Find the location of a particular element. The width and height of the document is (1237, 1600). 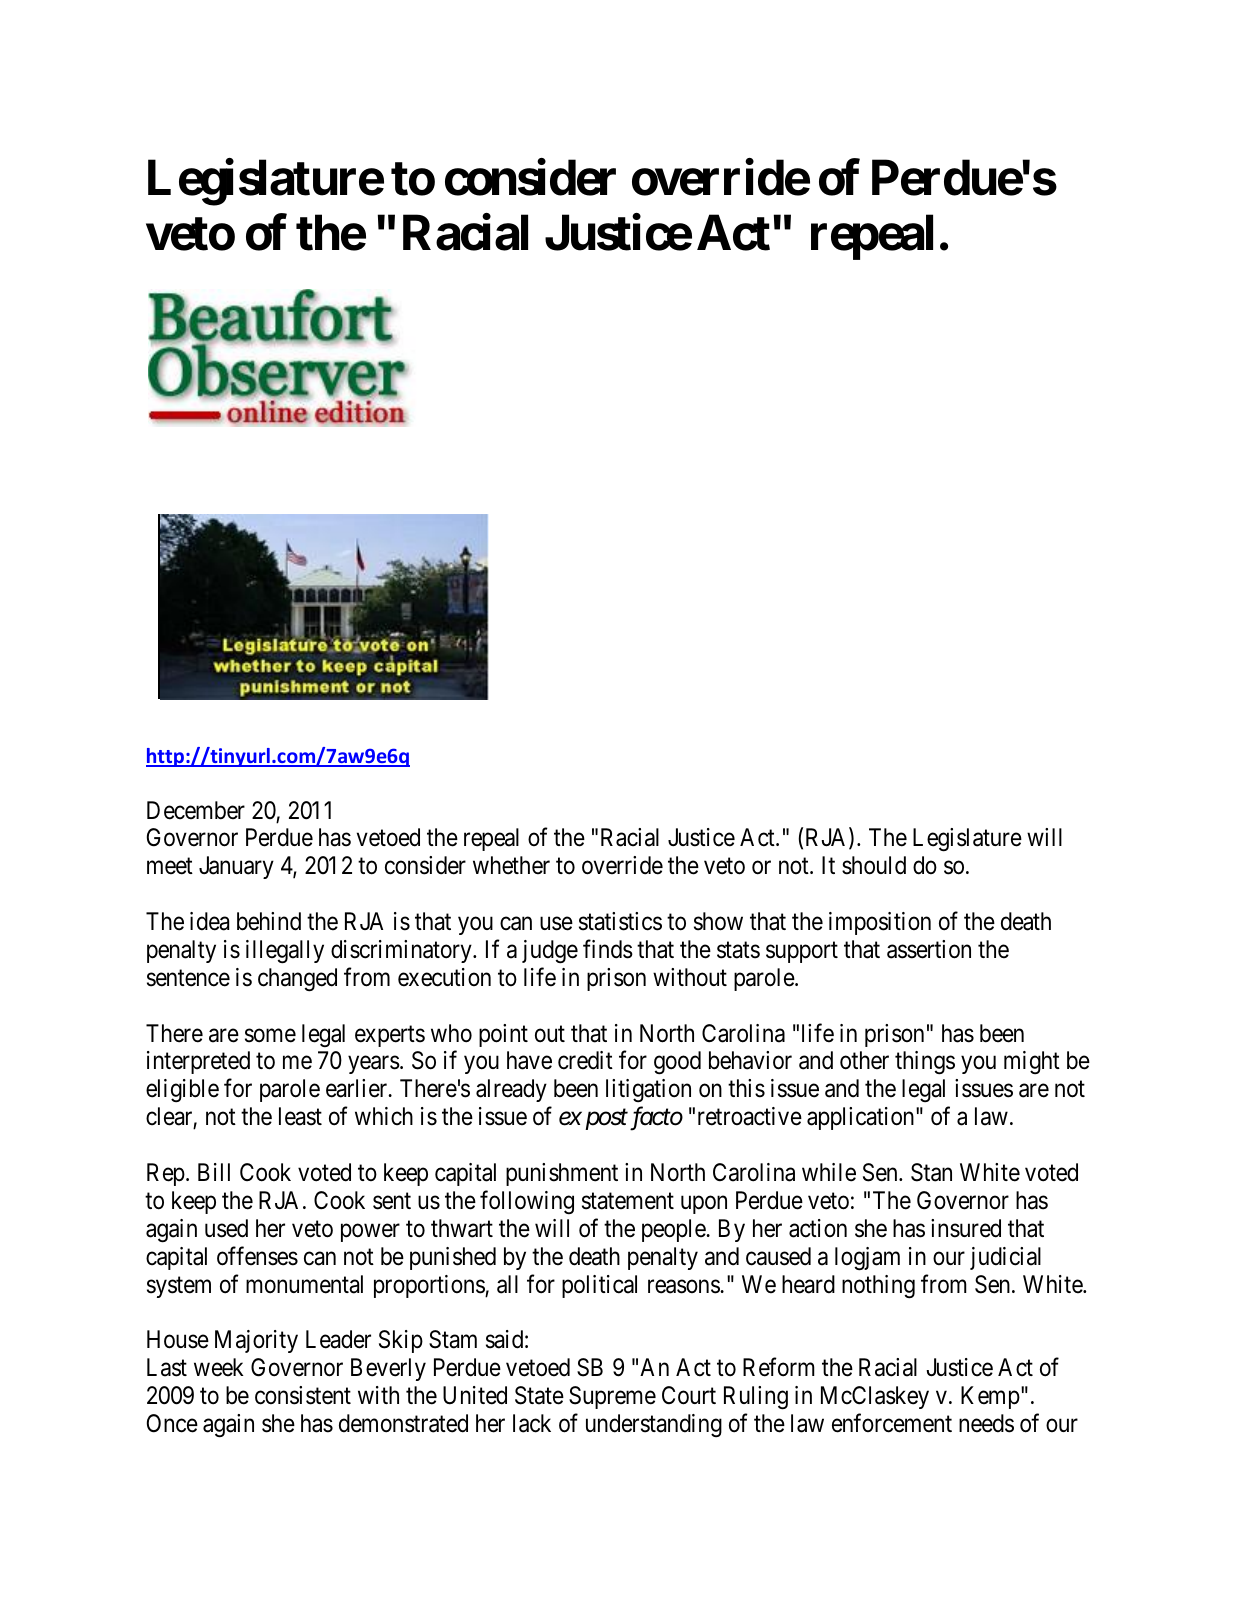

assertion is located at coordinates (929, 949).
